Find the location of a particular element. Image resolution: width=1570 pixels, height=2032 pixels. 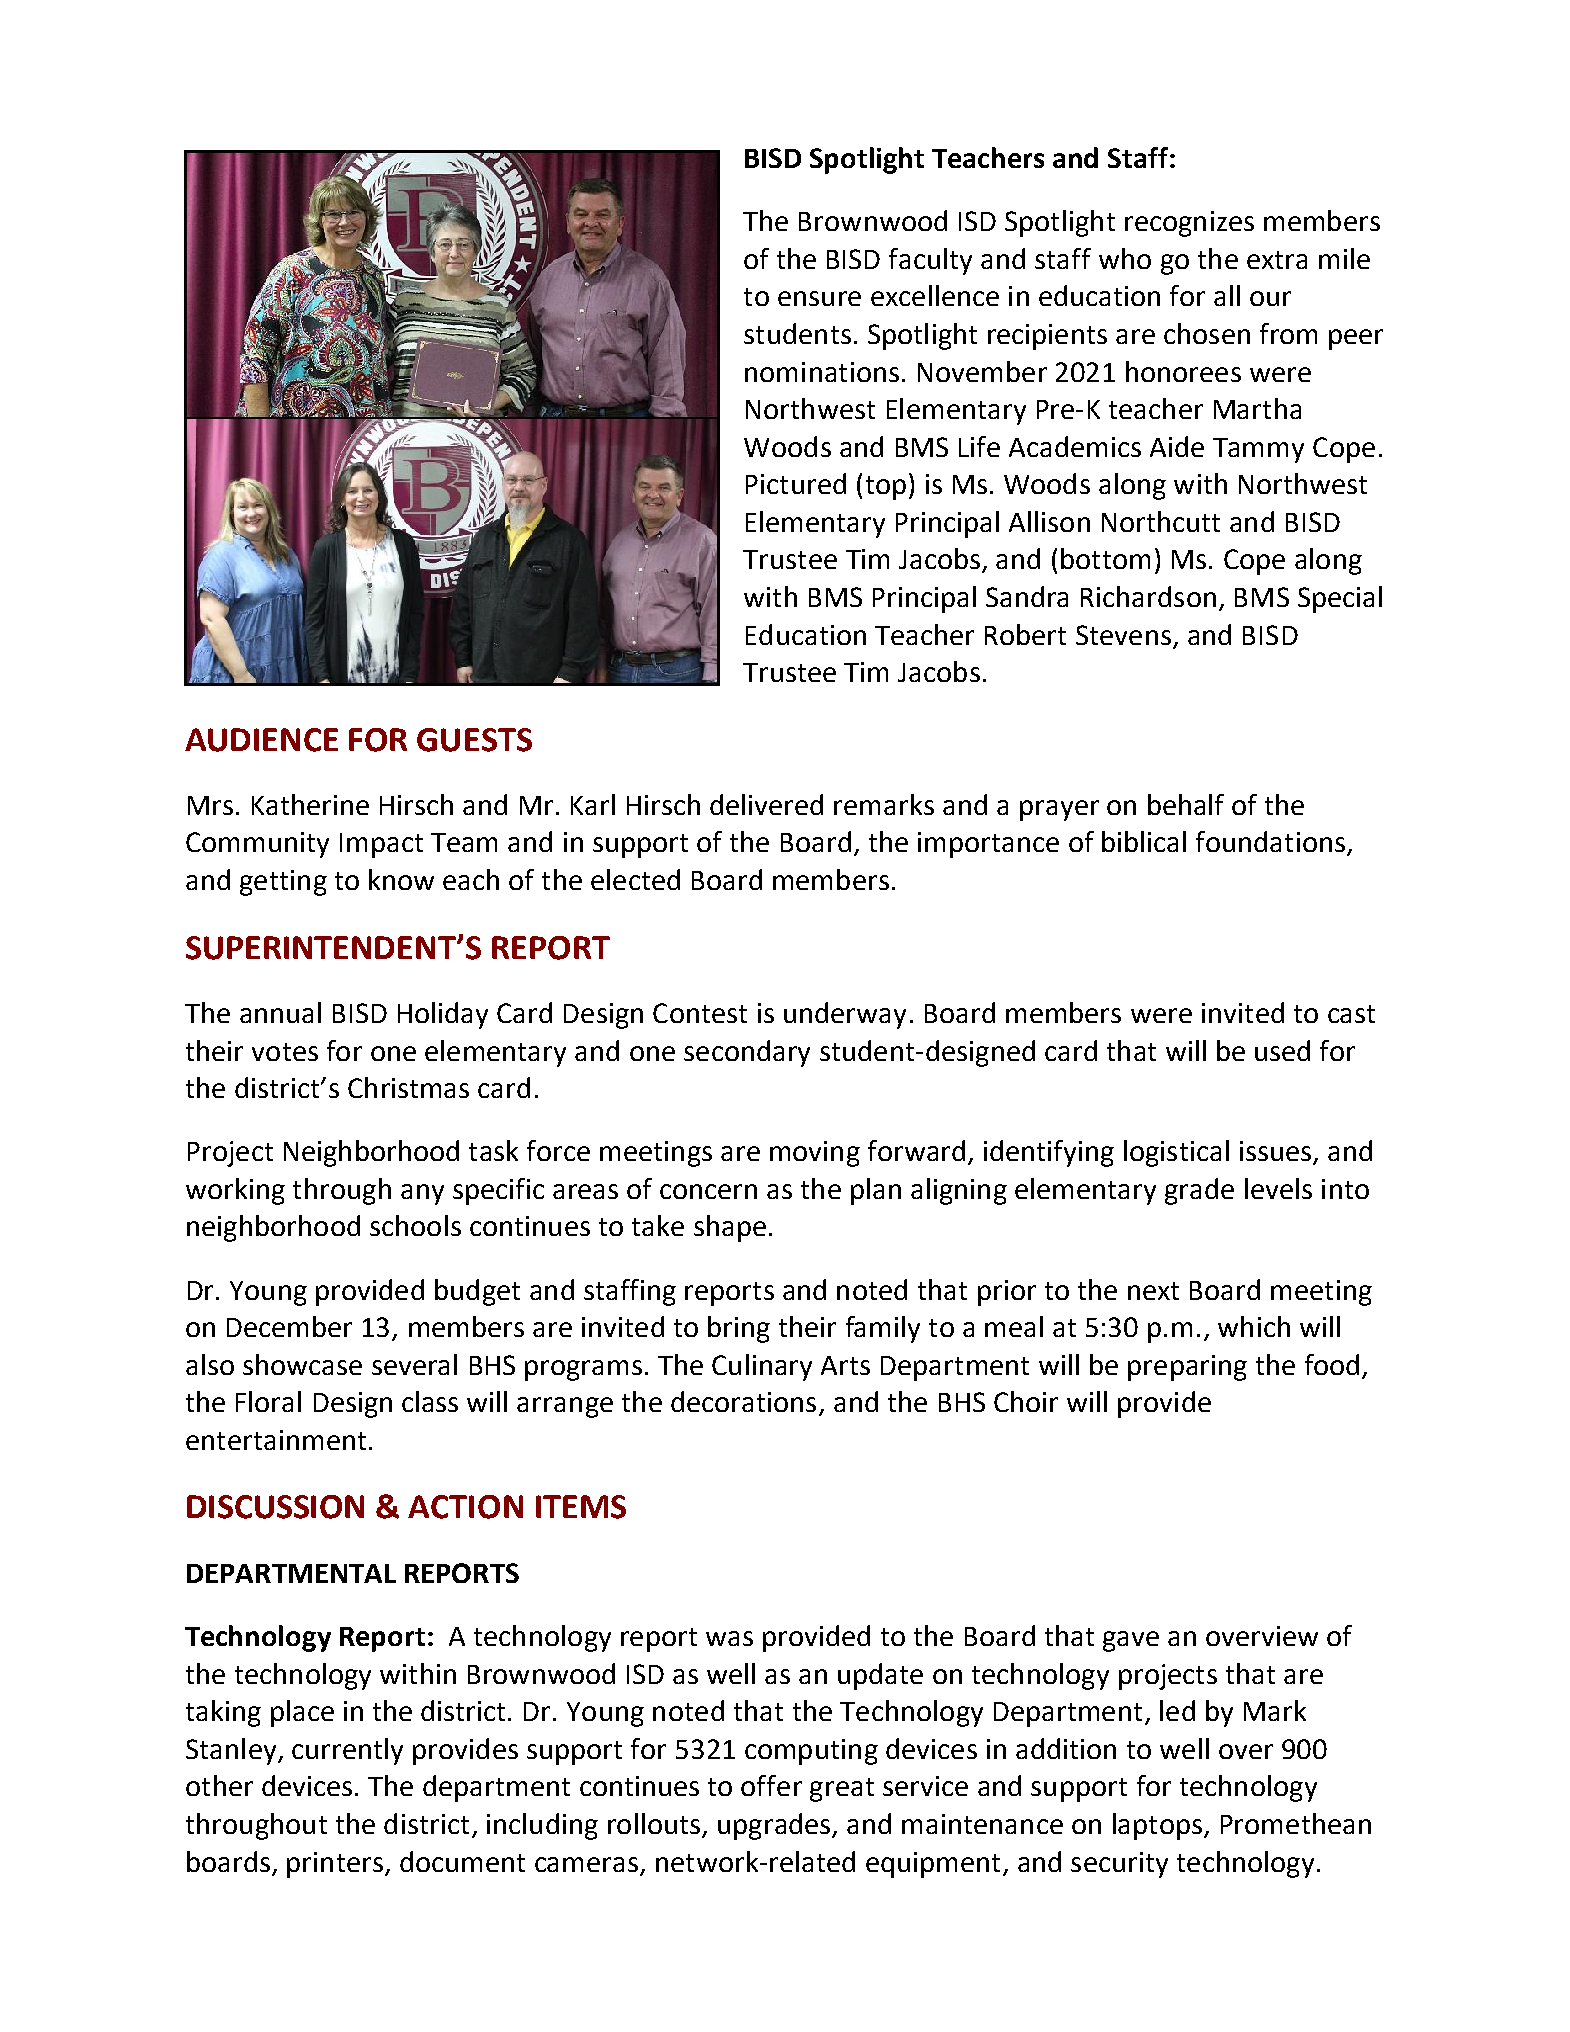

offer is located at coordinates (771, 1785).
